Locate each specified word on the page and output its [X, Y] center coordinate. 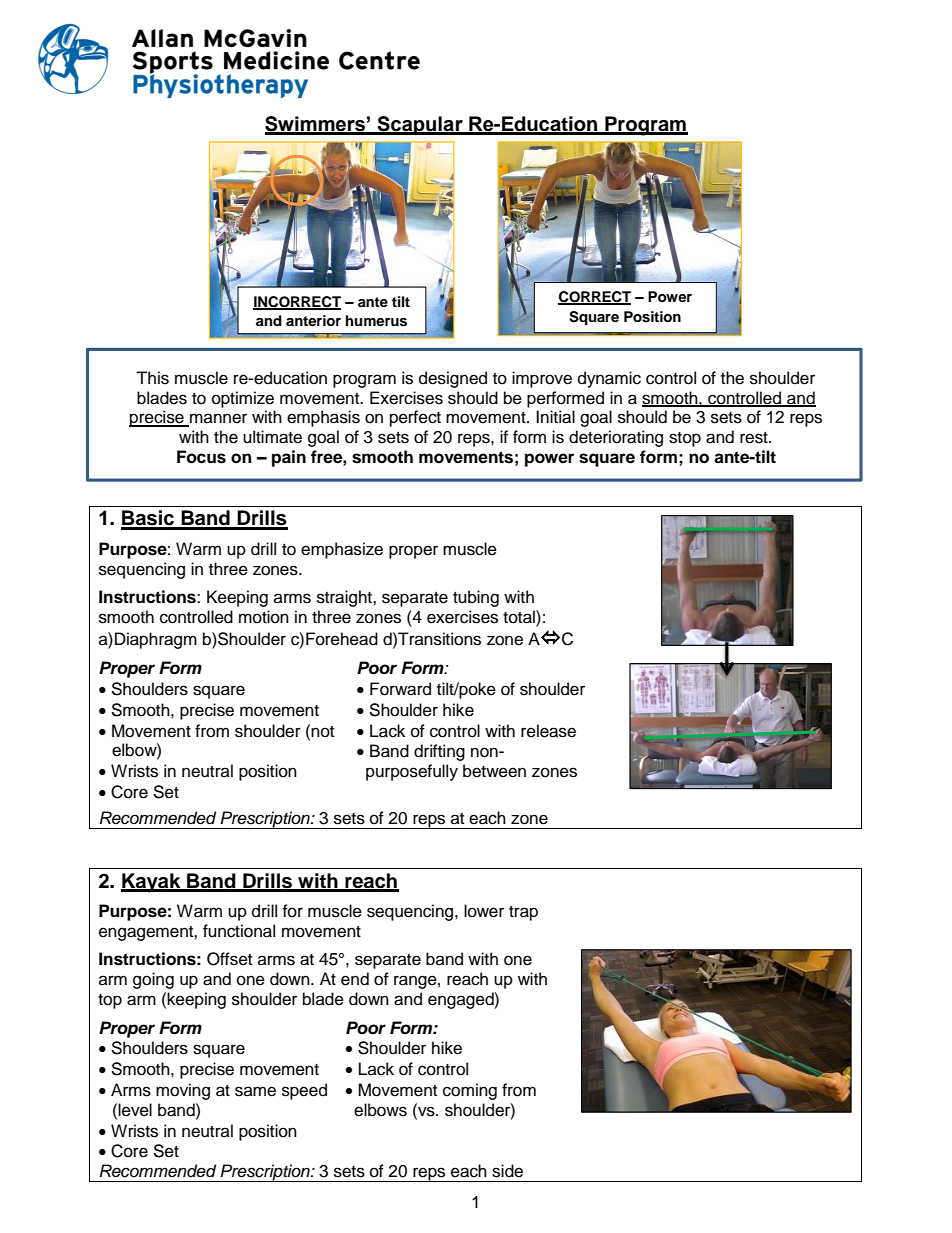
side [507, 1171]
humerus [376, 321]
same [255, 1091]
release [548, 731]
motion [264, 617]
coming [470, 1091]
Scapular [420, 125]
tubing [476, 598]
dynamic [609, 379]
